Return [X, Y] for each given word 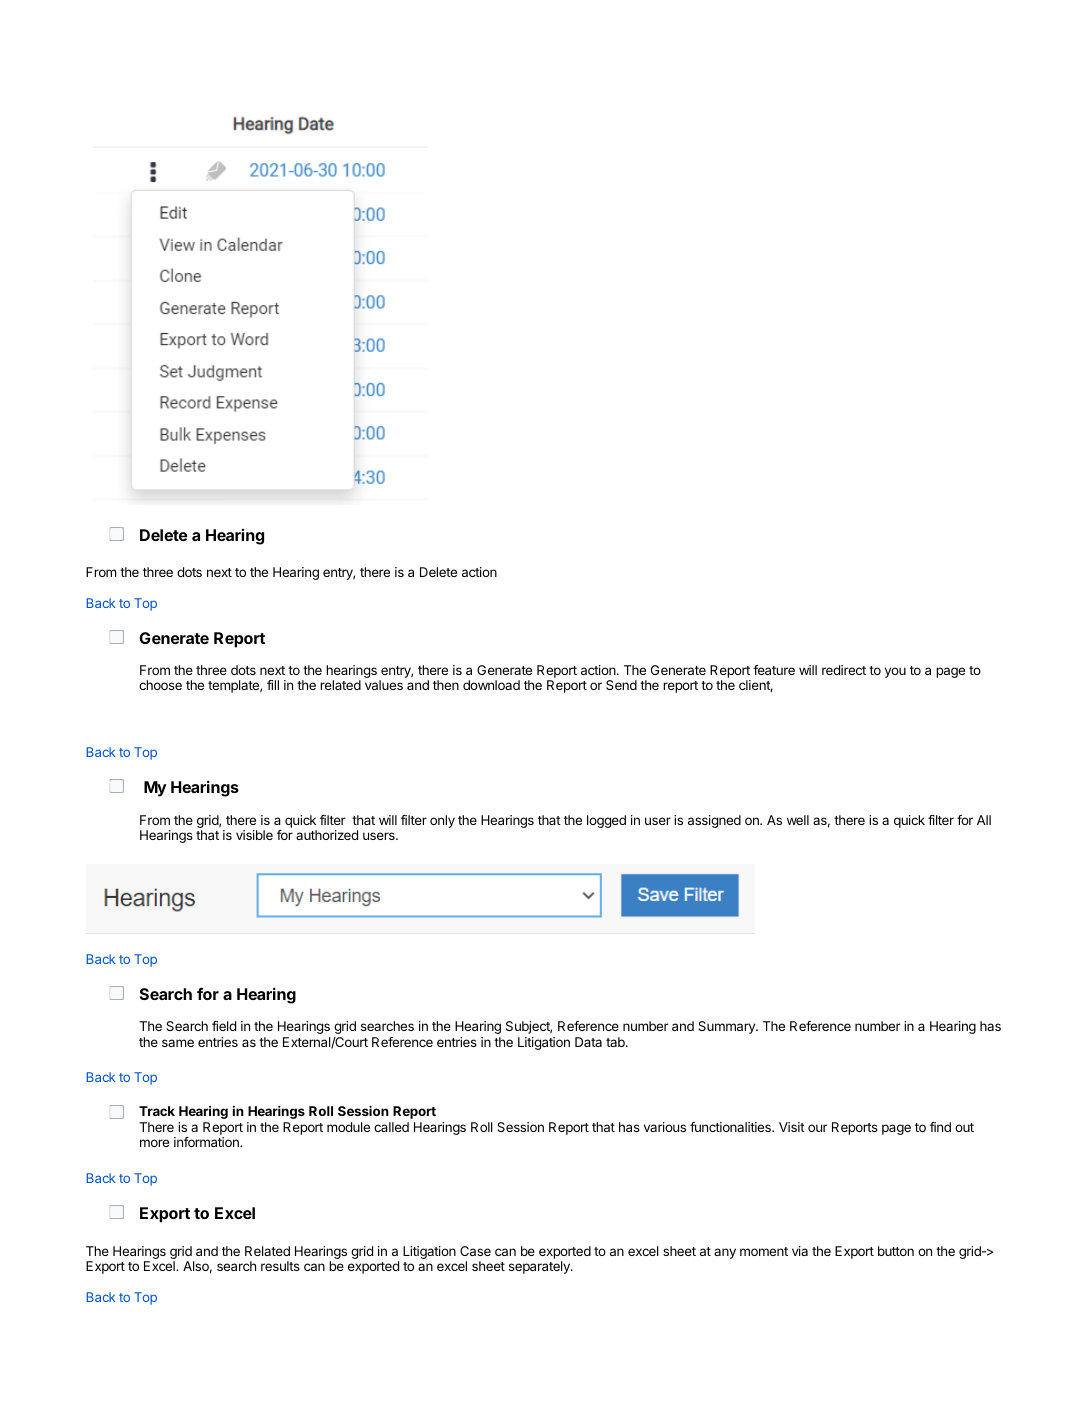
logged [606, 821]
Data [588, 1042]
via [800, 1251]
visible [254, 835]
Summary [727, 1027]
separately [540, 1267]
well [798, 820]
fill [273, 685]
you [895, 672]
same [178, 1043]
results [280, 1266]
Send [621, 685]
